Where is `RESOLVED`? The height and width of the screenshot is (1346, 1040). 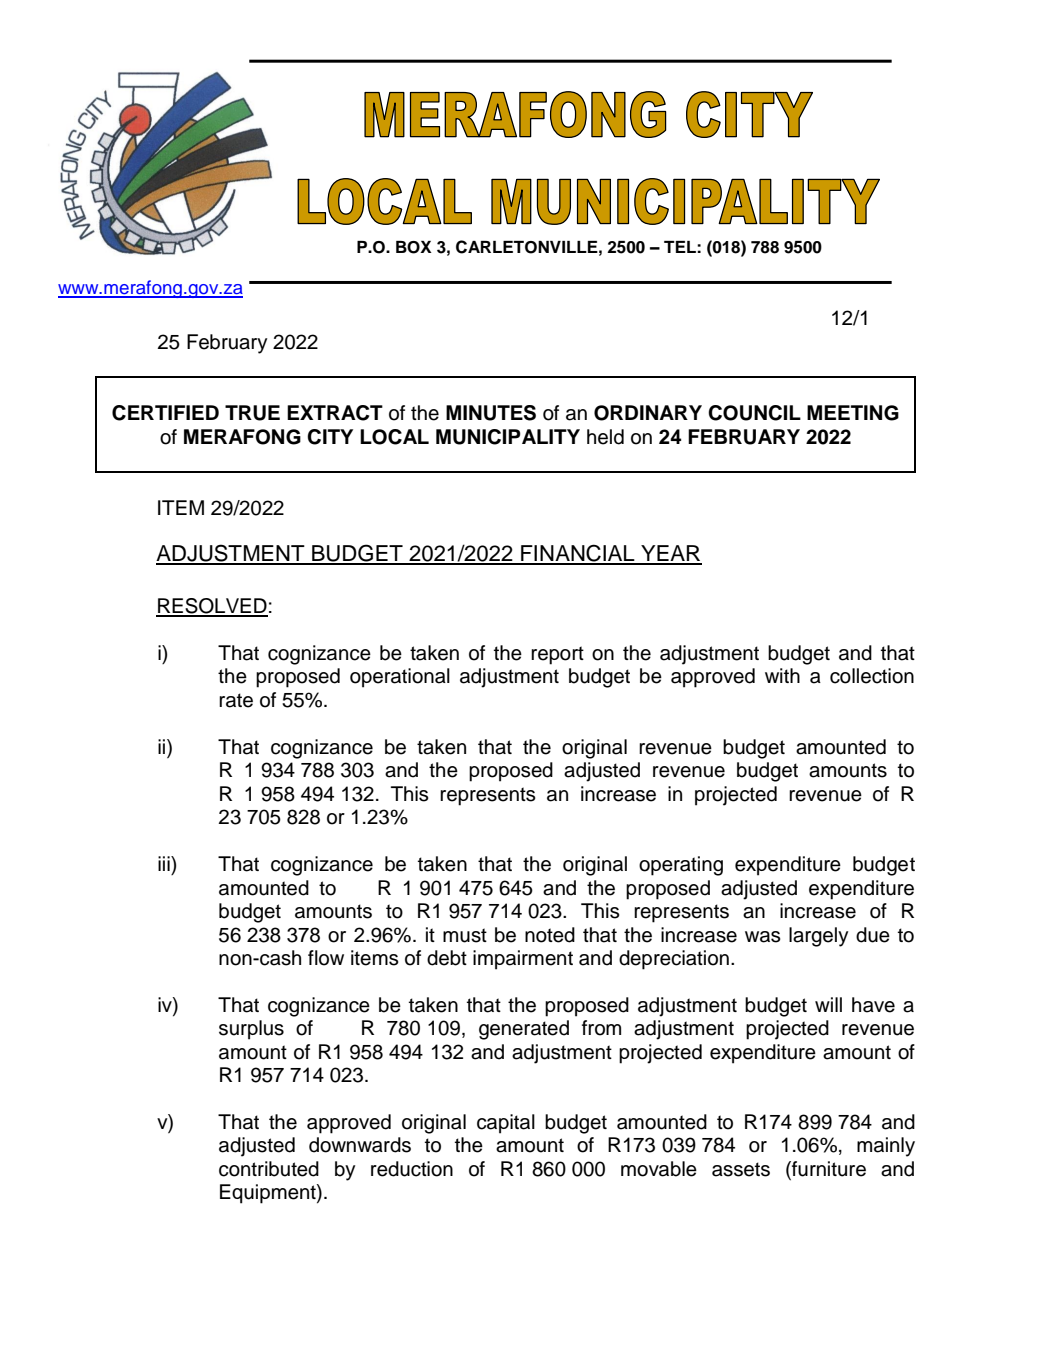 RESOLVED is located at coordinates (212, 607).
